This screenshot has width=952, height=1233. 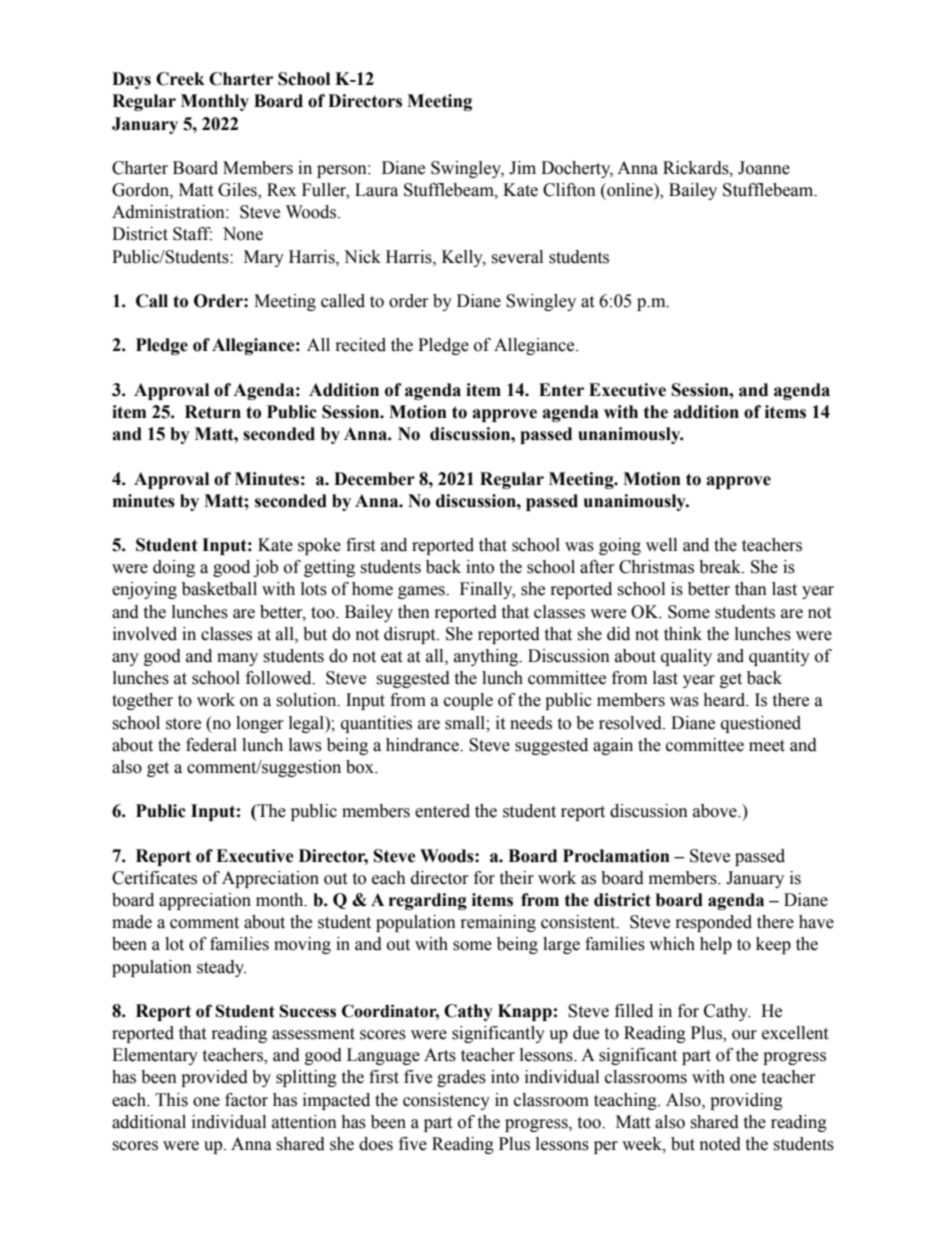 I want to click on doing, so click(x=174, y=568).
